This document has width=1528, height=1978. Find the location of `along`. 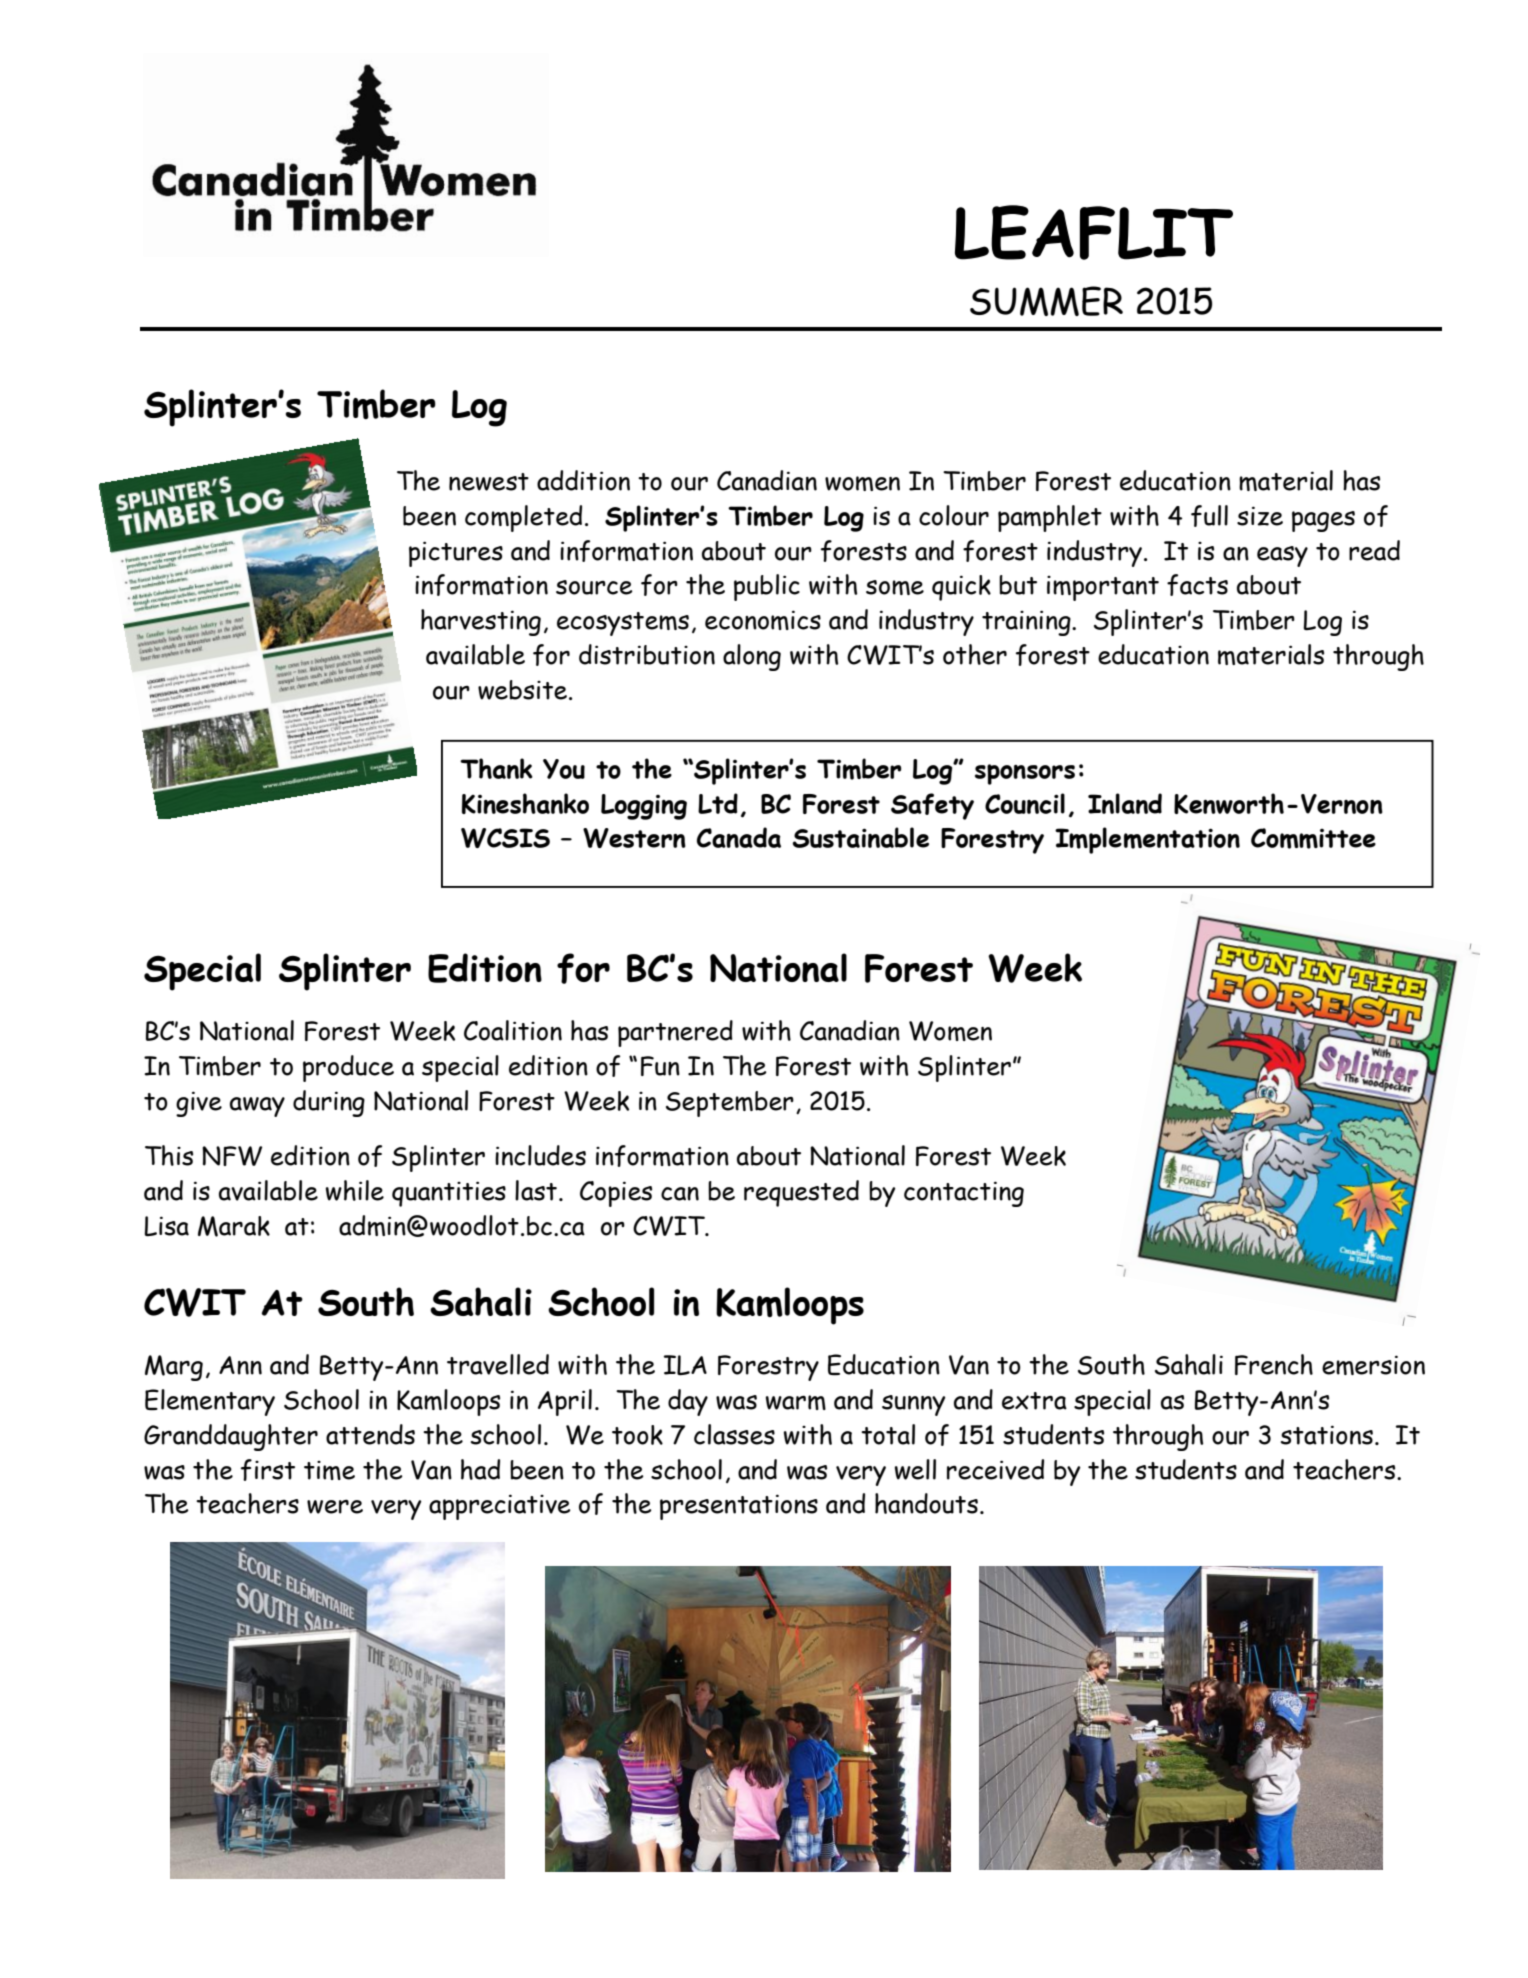

along is located at coordinates (752, 657).
